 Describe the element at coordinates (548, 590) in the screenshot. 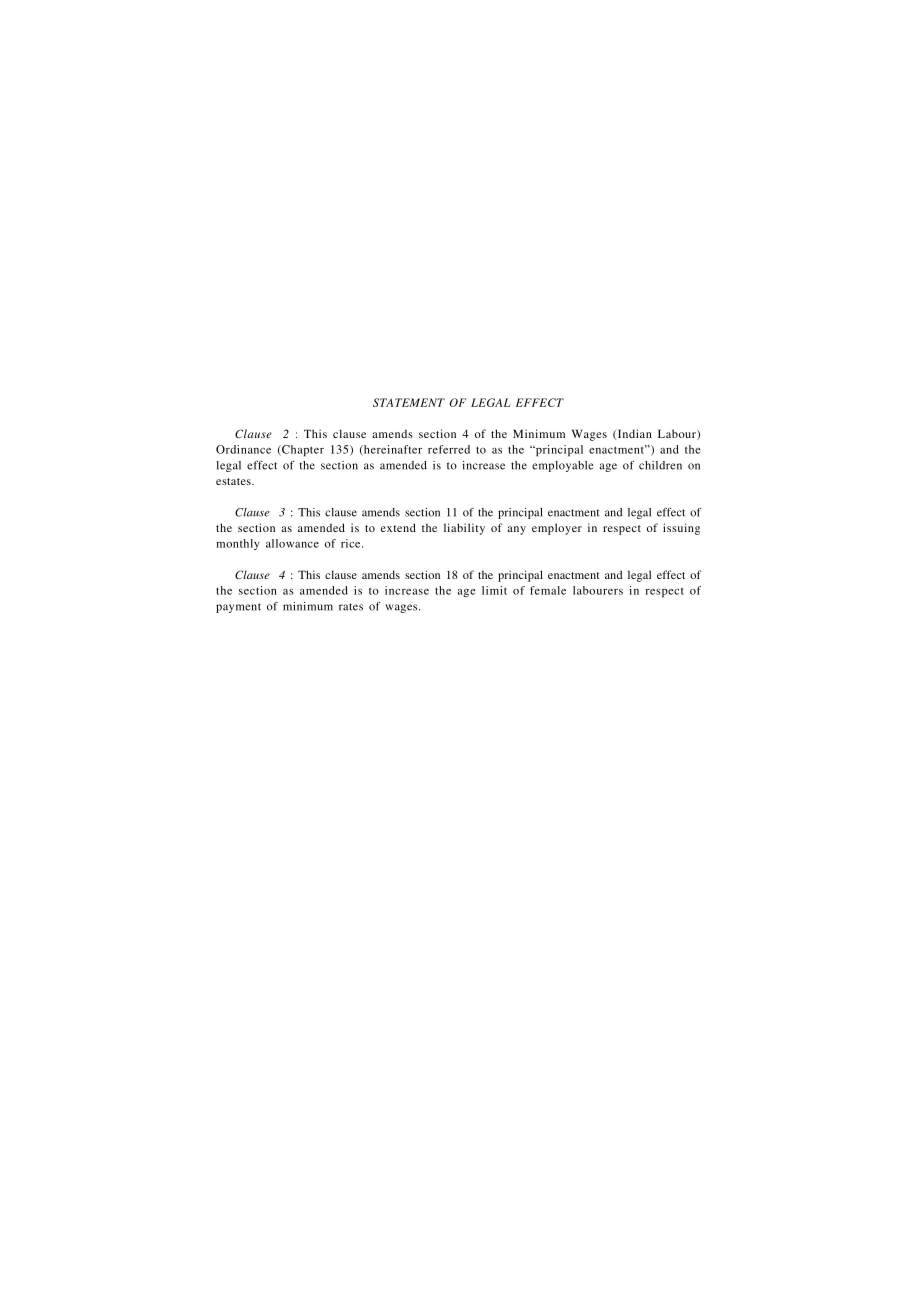

I see `female` at that location.
